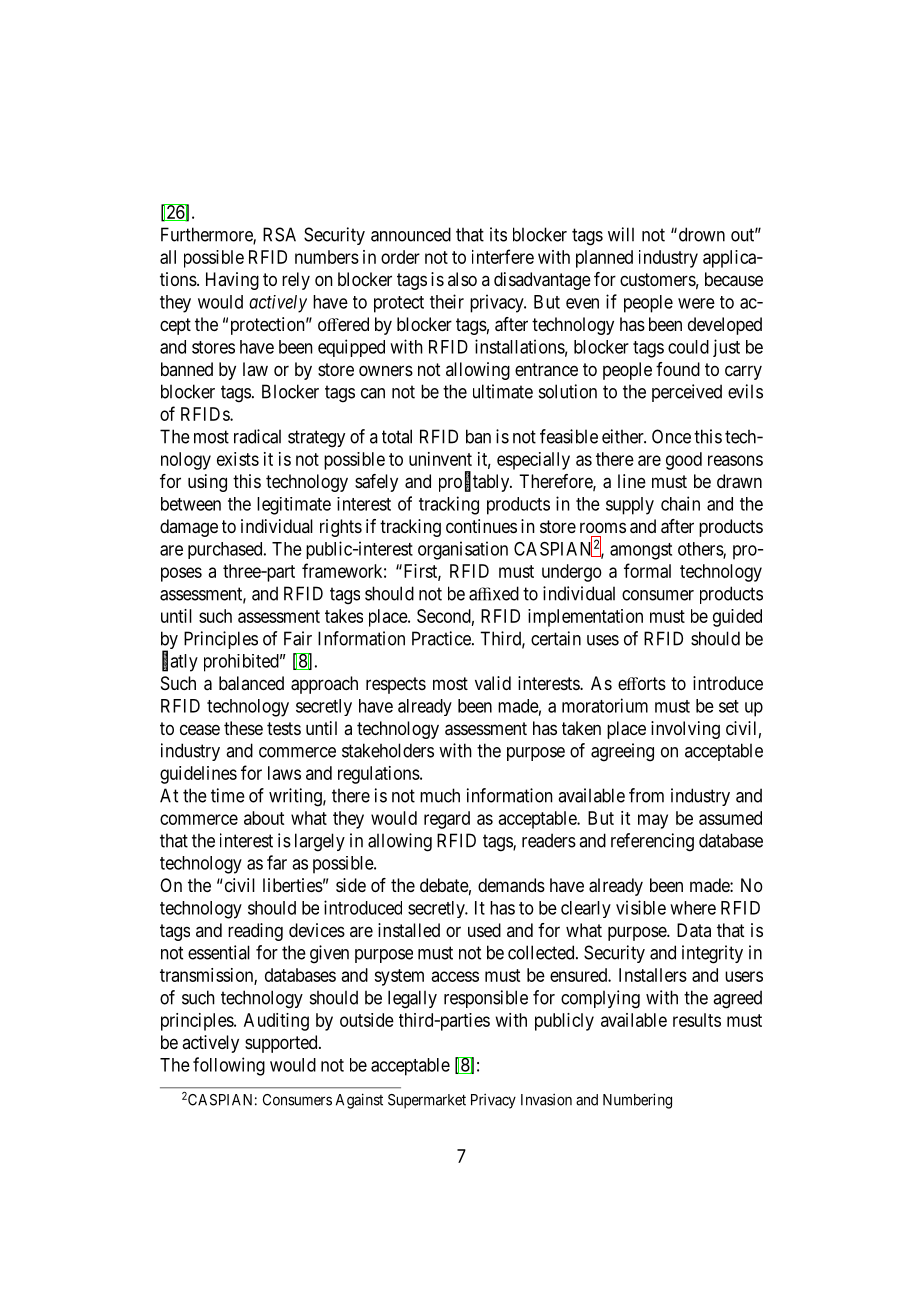 This screenshot has width=924, height=1308. What do you see at coordinates (646, 795) in the screenshot?
I see `from` at bounding box center [646, 795].
